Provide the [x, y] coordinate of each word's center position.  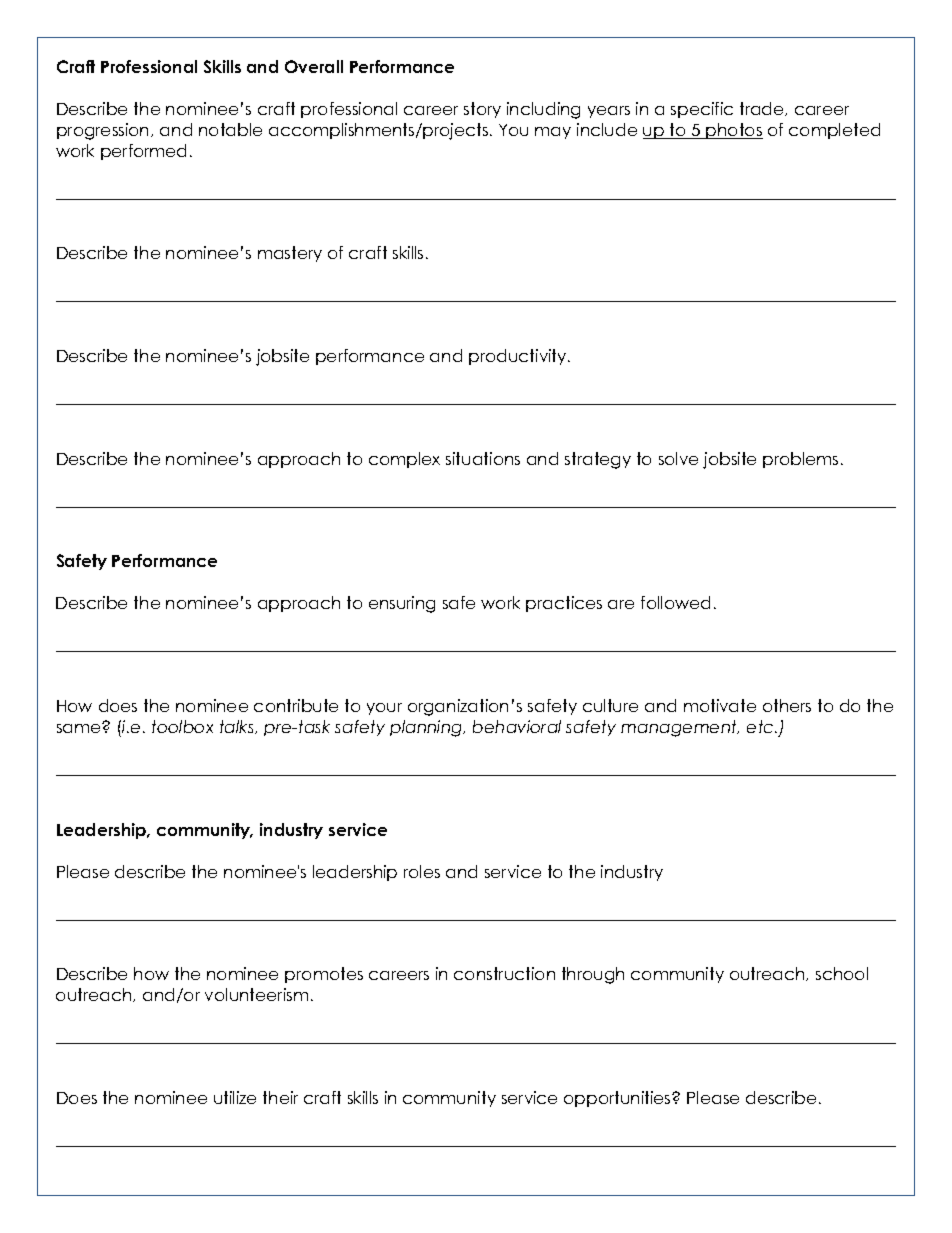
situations [483, 458]
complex [404, 460]
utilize [235, 1097]
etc [761, 726]
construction [504, 973]
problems [800, 460]
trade [763, 109]
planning [427, 728]
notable [230, 129]
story [482, 110]
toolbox [182, 726]
